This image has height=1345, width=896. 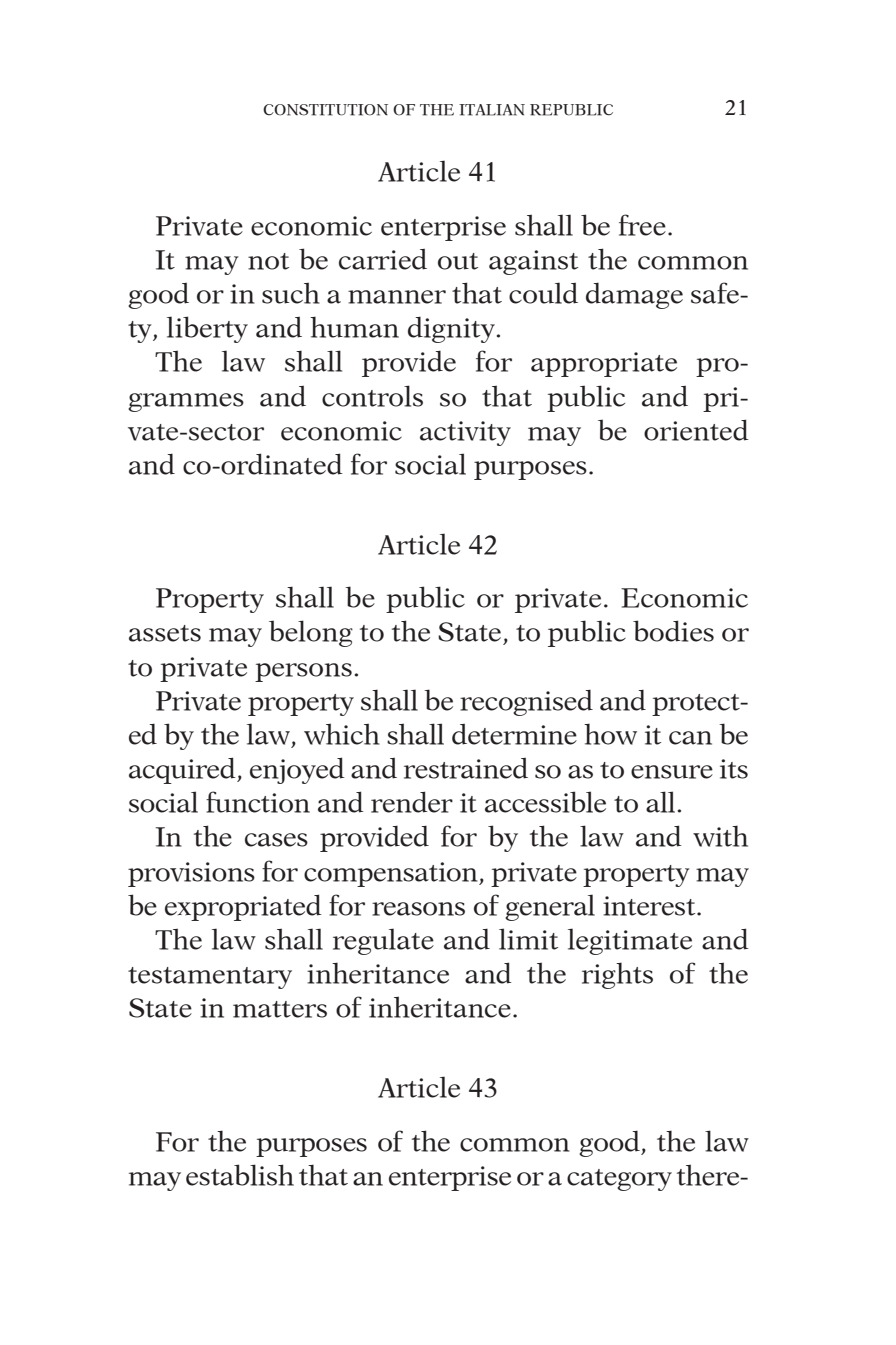 I want to click on free, so click(x=642, y=225).
